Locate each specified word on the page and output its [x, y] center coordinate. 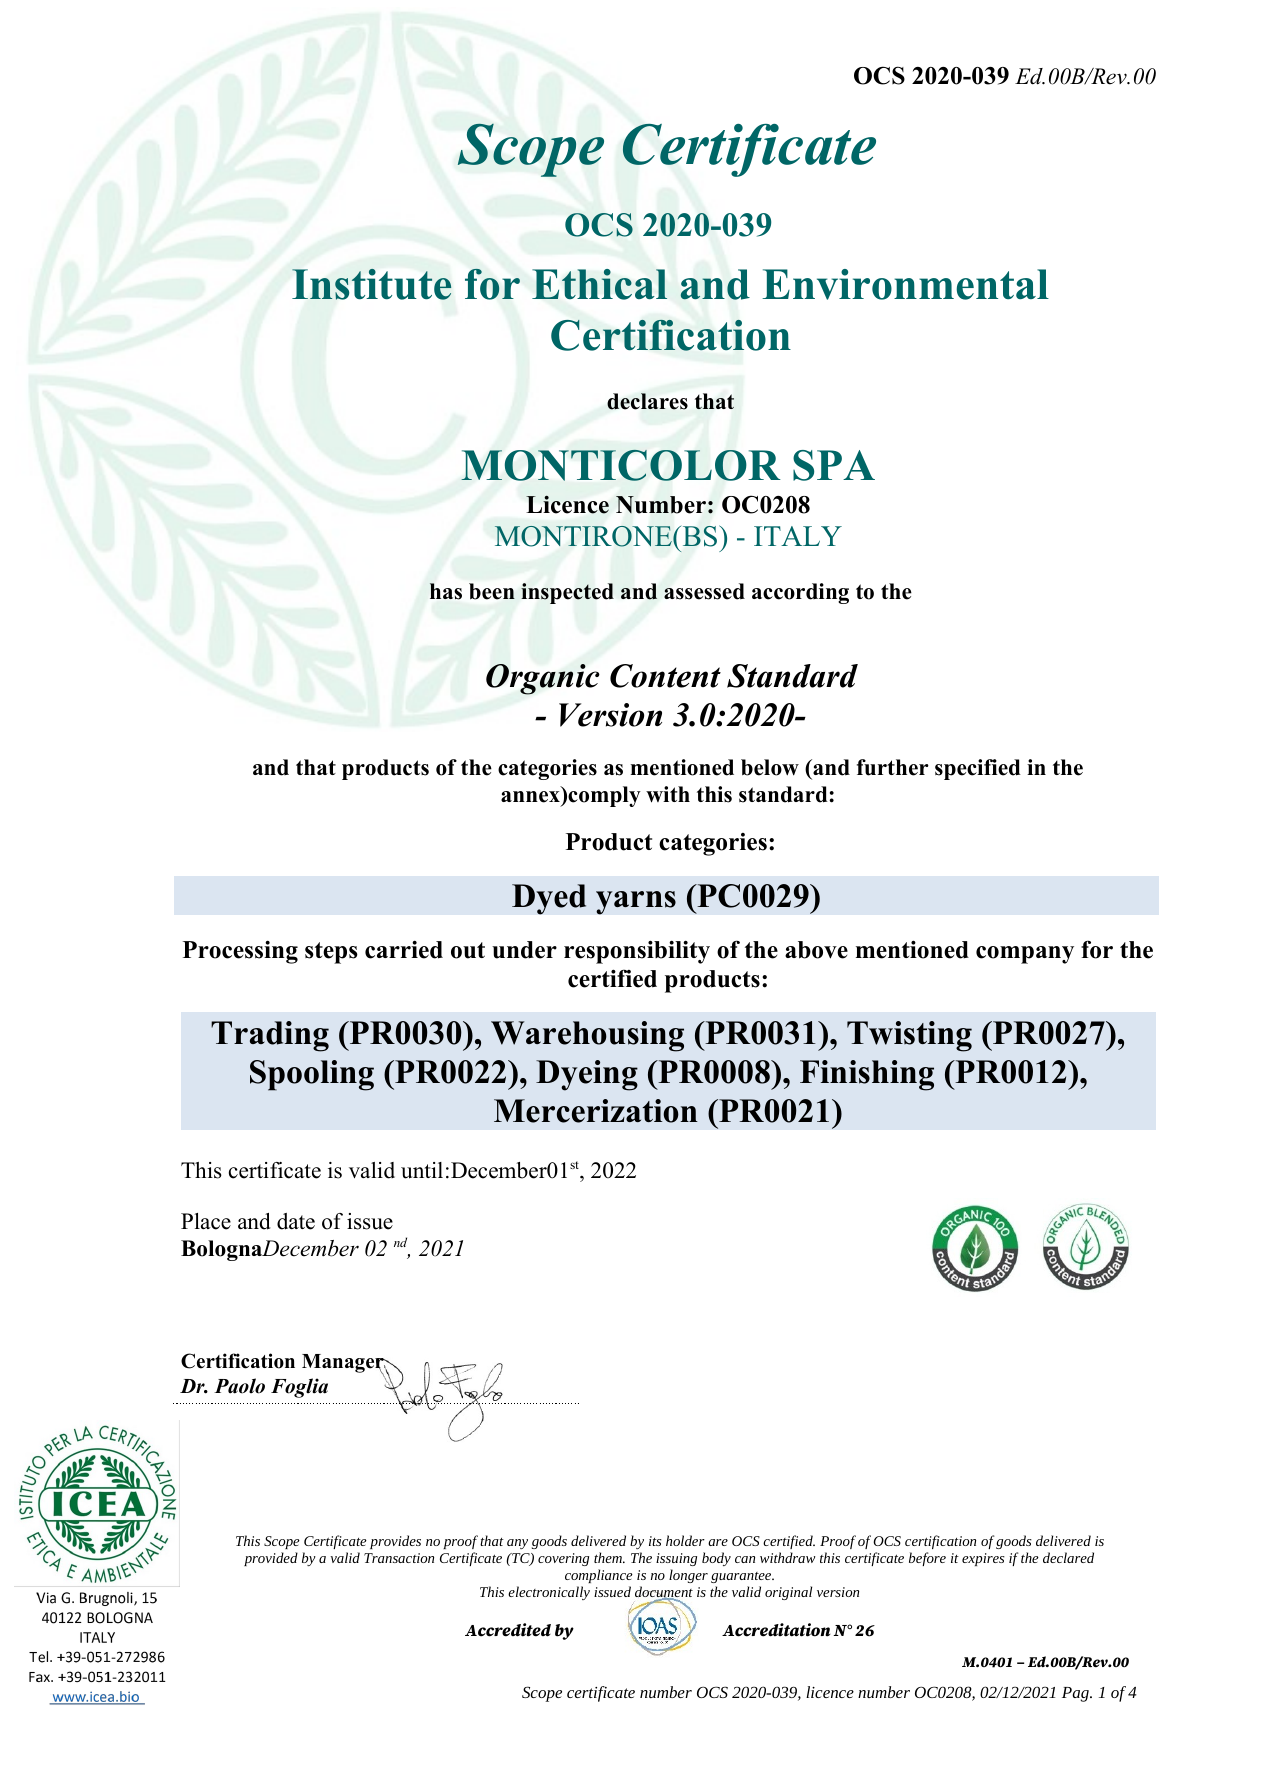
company [1025, 955]
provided [271, 1559]
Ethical [599, 284]
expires [983, 1559]
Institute [371, 284]
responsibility [637, 952]
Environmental [905, 284]
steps [331, 953]
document [664, 1593]
